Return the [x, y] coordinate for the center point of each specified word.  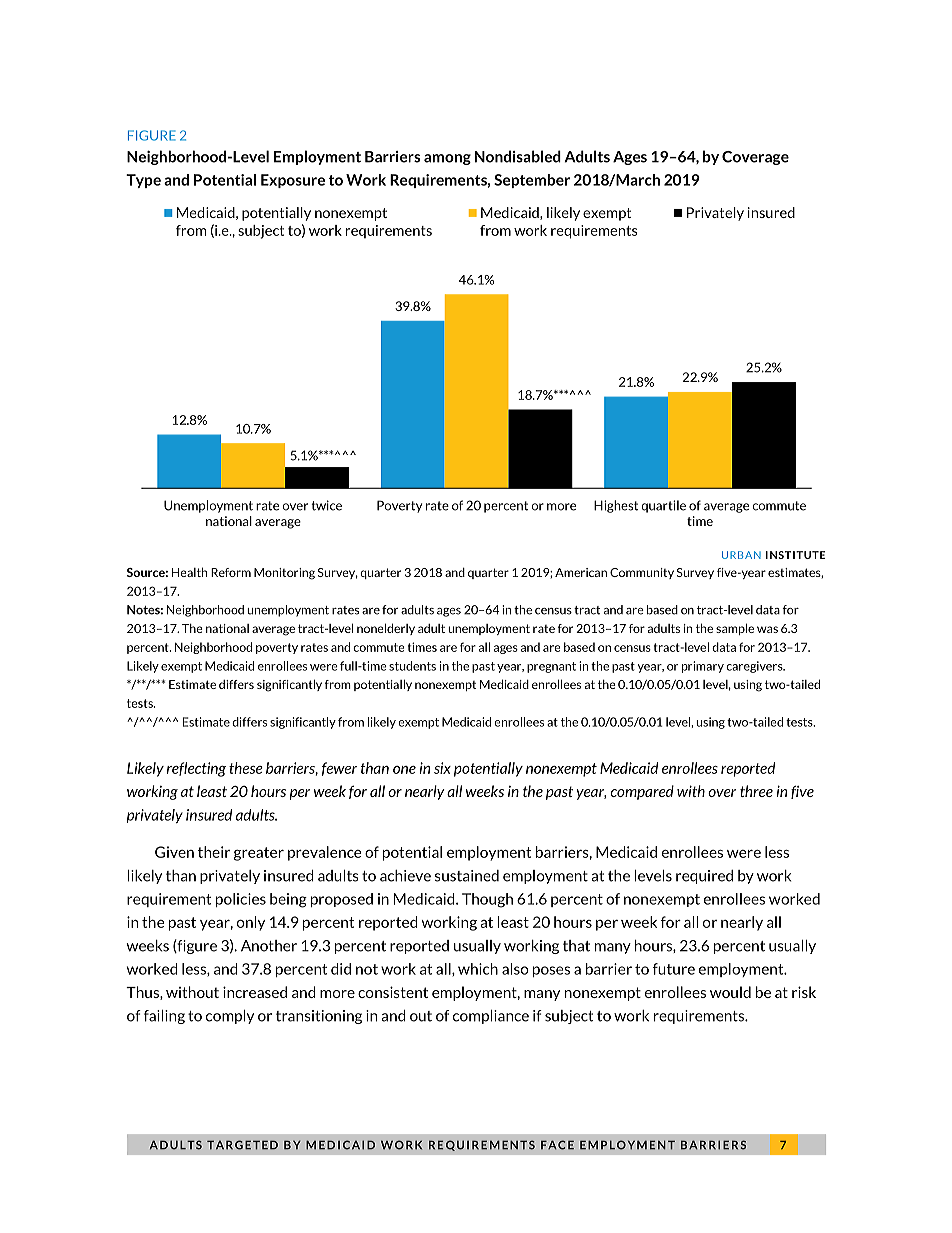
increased [255, 992]
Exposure [293, 181]
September [532, 181]
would [730, 992]
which [478, 969]
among [447, 159]
